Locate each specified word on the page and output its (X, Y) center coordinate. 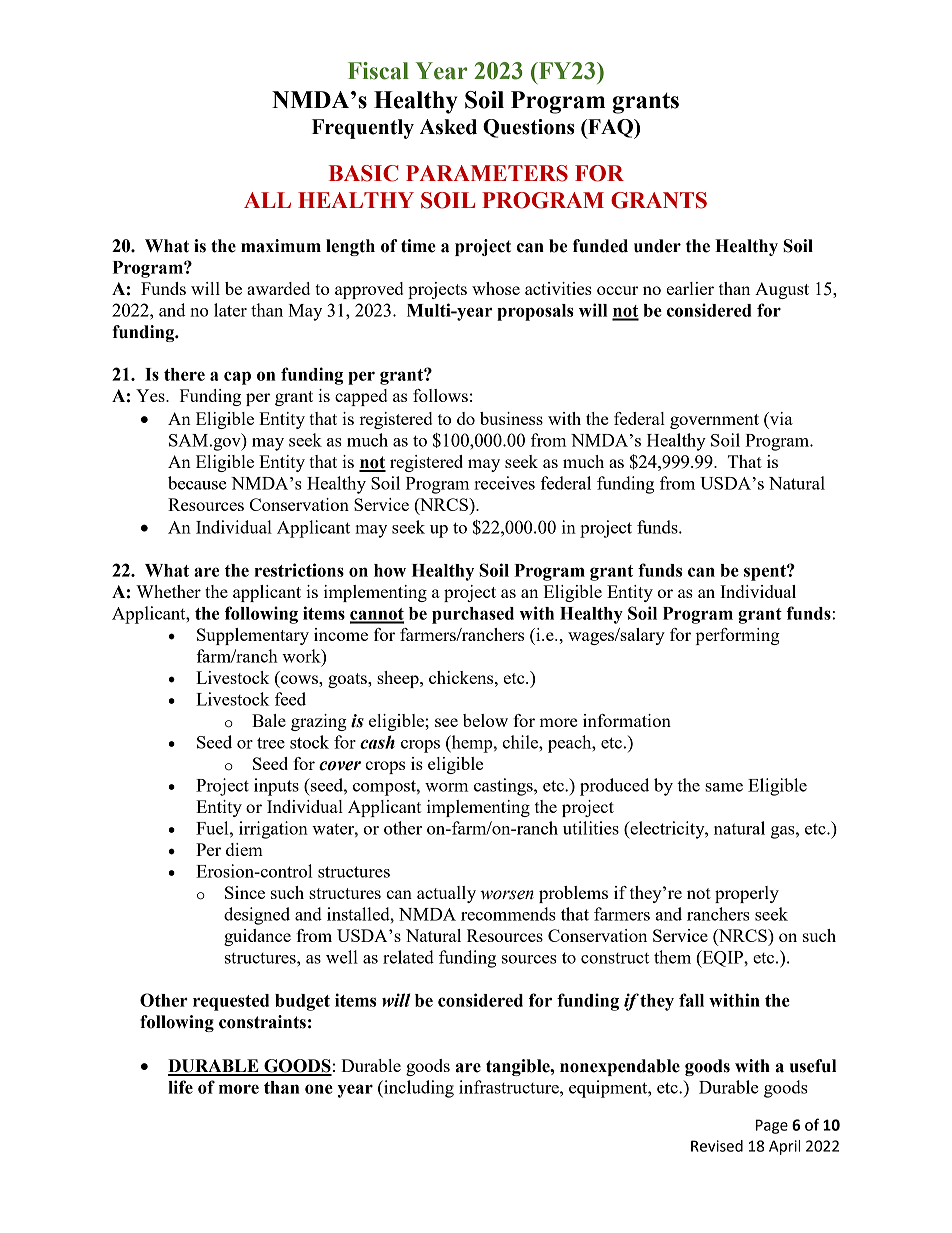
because (197, 483)
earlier (690, 288)
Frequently (363, 129)
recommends (508, 914)
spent (766, 573)
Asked (448, 127)
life (180, 1087)
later (230, 310)
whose (496, 288)
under (657, 246)
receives (504, 483)
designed (257, 916)
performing (738, 636)
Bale (269, 720)
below (485, 720)
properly (747, 894)
